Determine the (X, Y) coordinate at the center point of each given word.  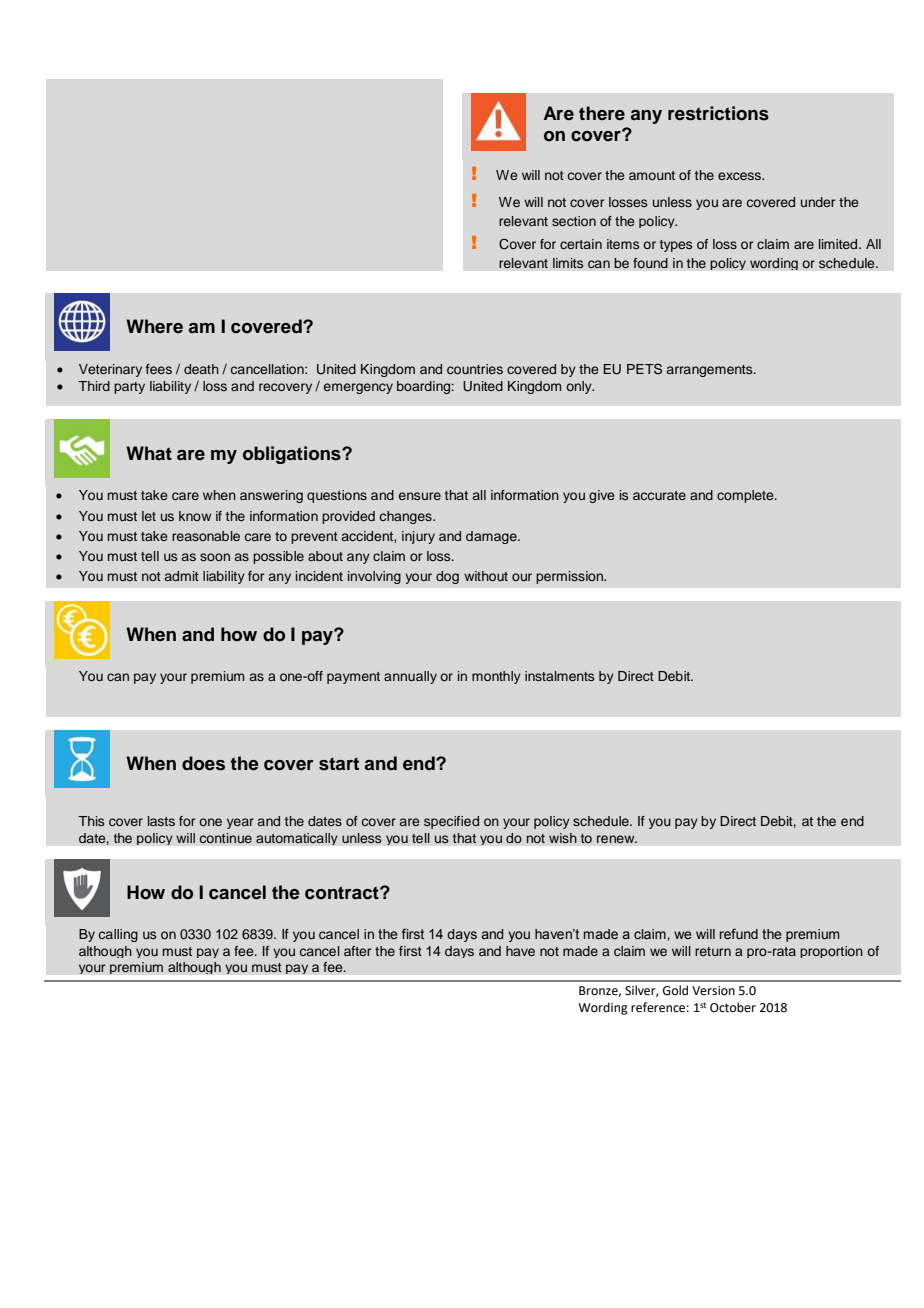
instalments (559, 676)
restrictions (718, 113)
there (602, 113)
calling (118, 935)
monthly (496, 677)
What (149, 453)
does (203, 763)
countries (475, 369)
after (357, 951)
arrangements (711, 371)
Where (154, 326)
